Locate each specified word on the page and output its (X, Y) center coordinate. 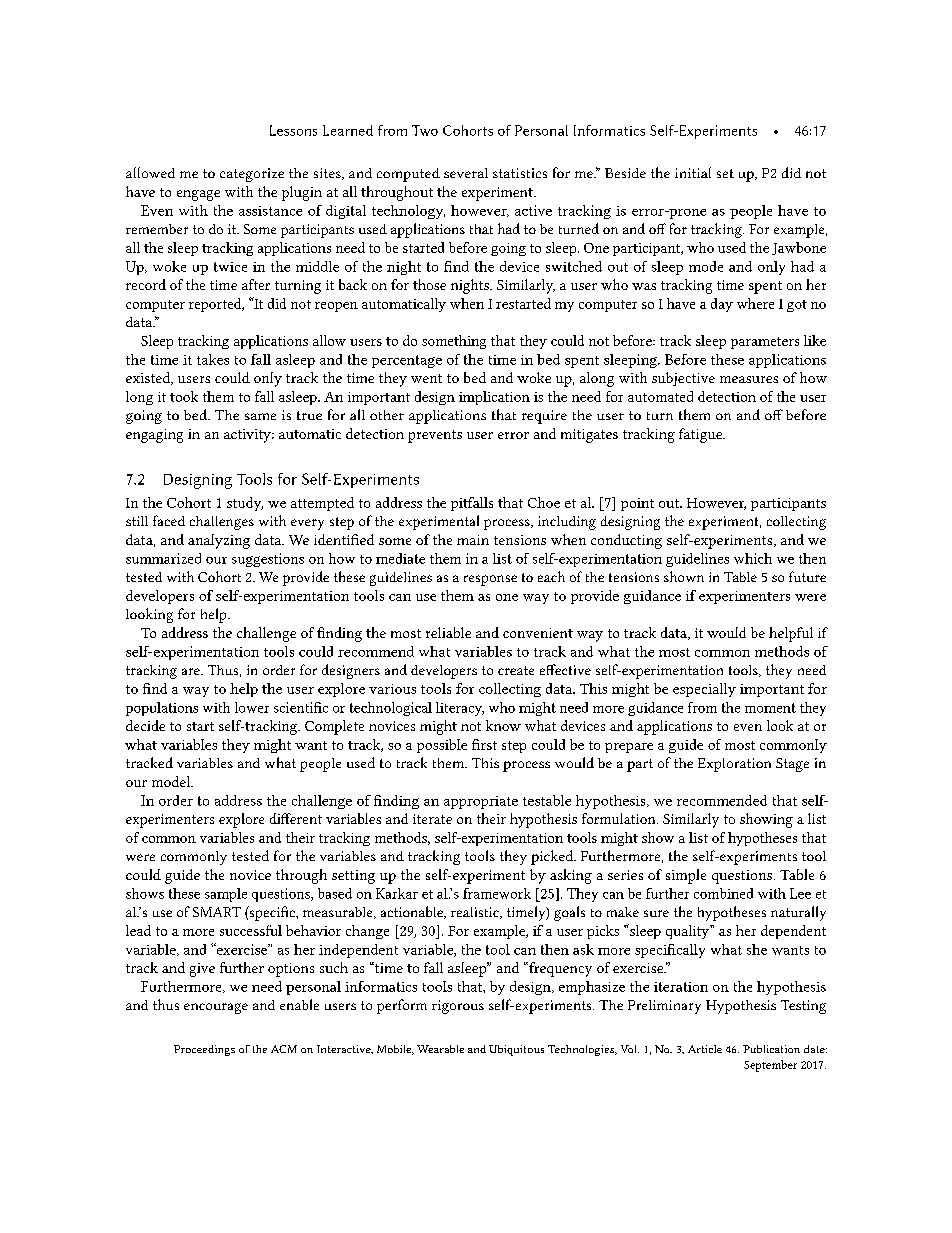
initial (693, 172)
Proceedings (204, 1050)
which (753, 558)
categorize (252, 175)
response (490, 580)
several (466, 173)
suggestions (268, 560)
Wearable (440, 1049)
